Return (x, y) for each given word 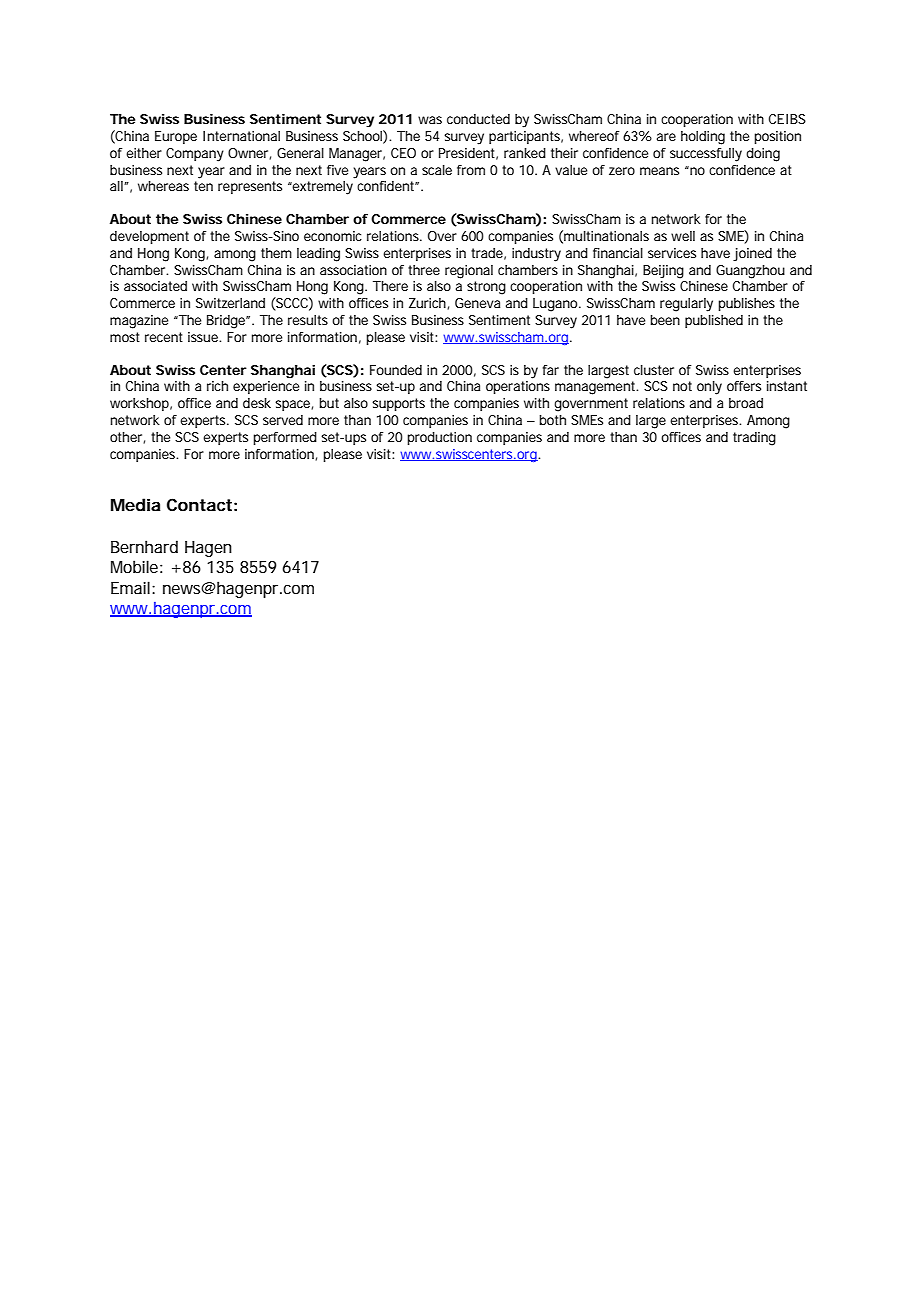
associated (155, 286)
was (430, 120)
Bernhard (144, 546)
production (439, 438)
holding (703, 138)
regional (469, 272)
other (127, 438)
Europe (176, 137)
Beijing (663, 272)
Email (130, 587)
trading (754, 439)
